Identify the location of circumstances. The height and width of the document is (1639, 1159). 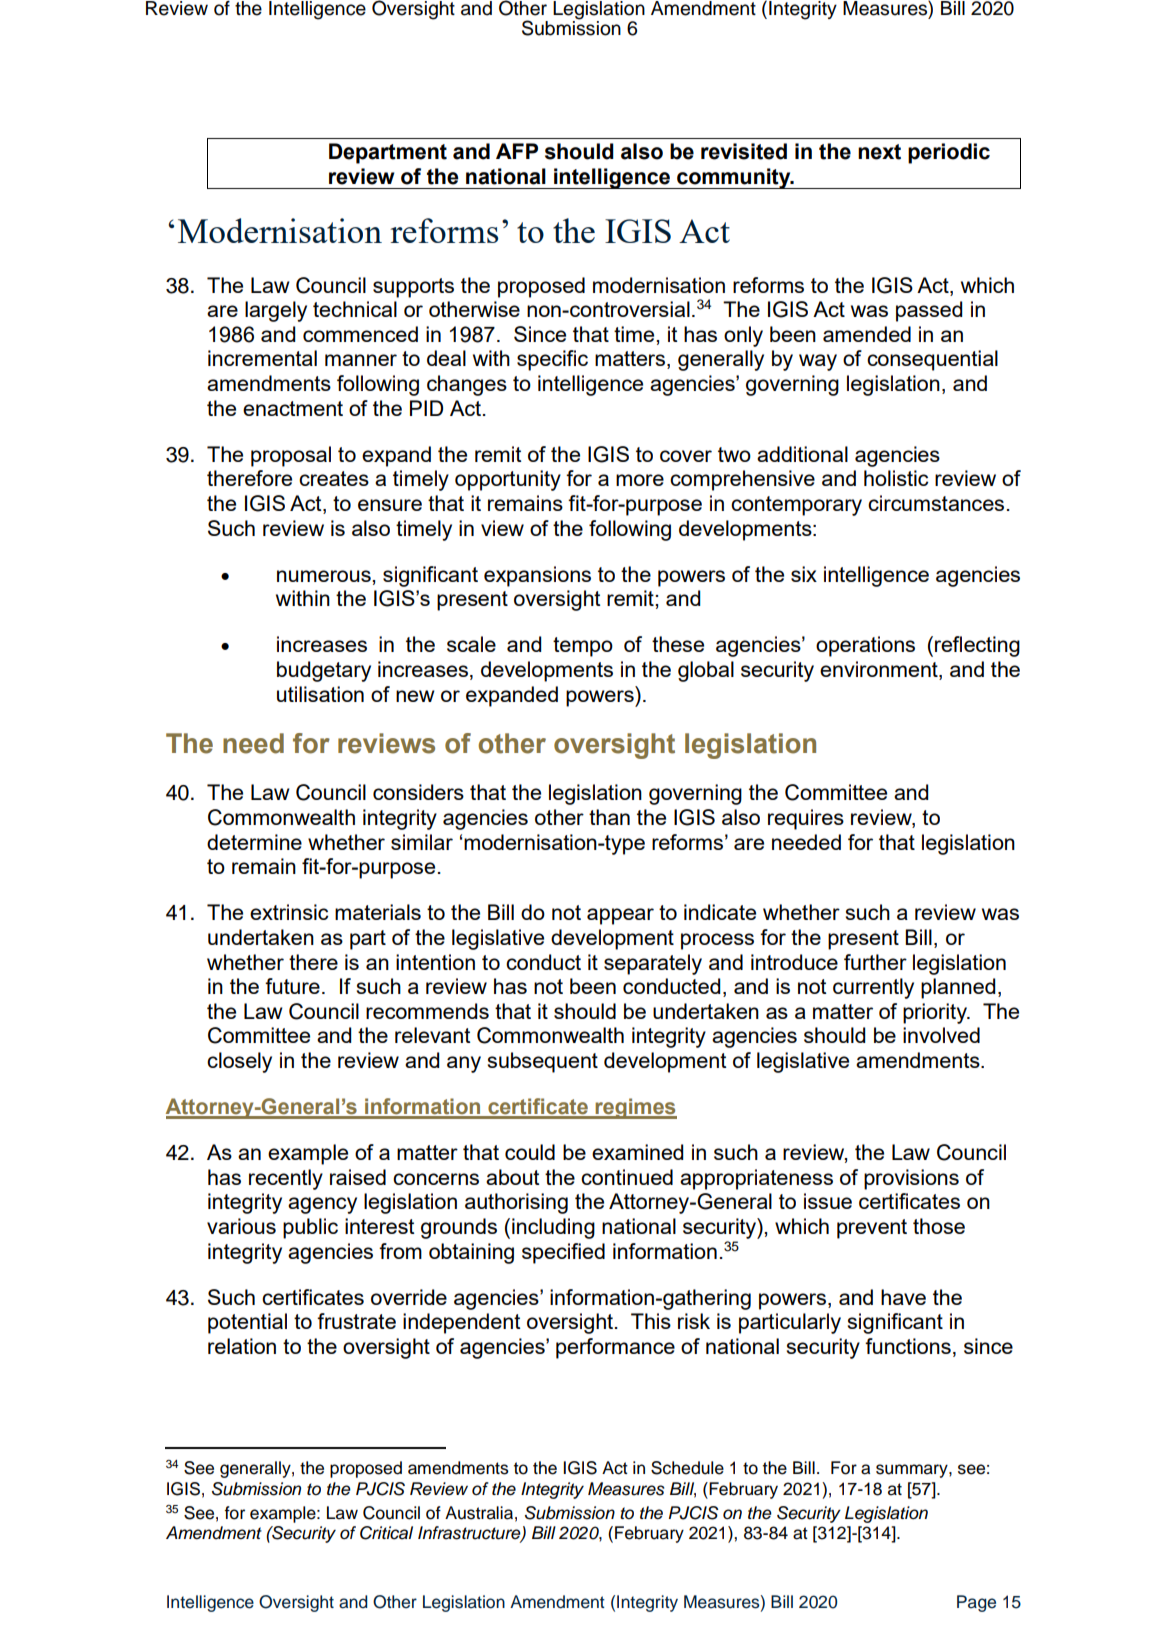
(936, 503).
